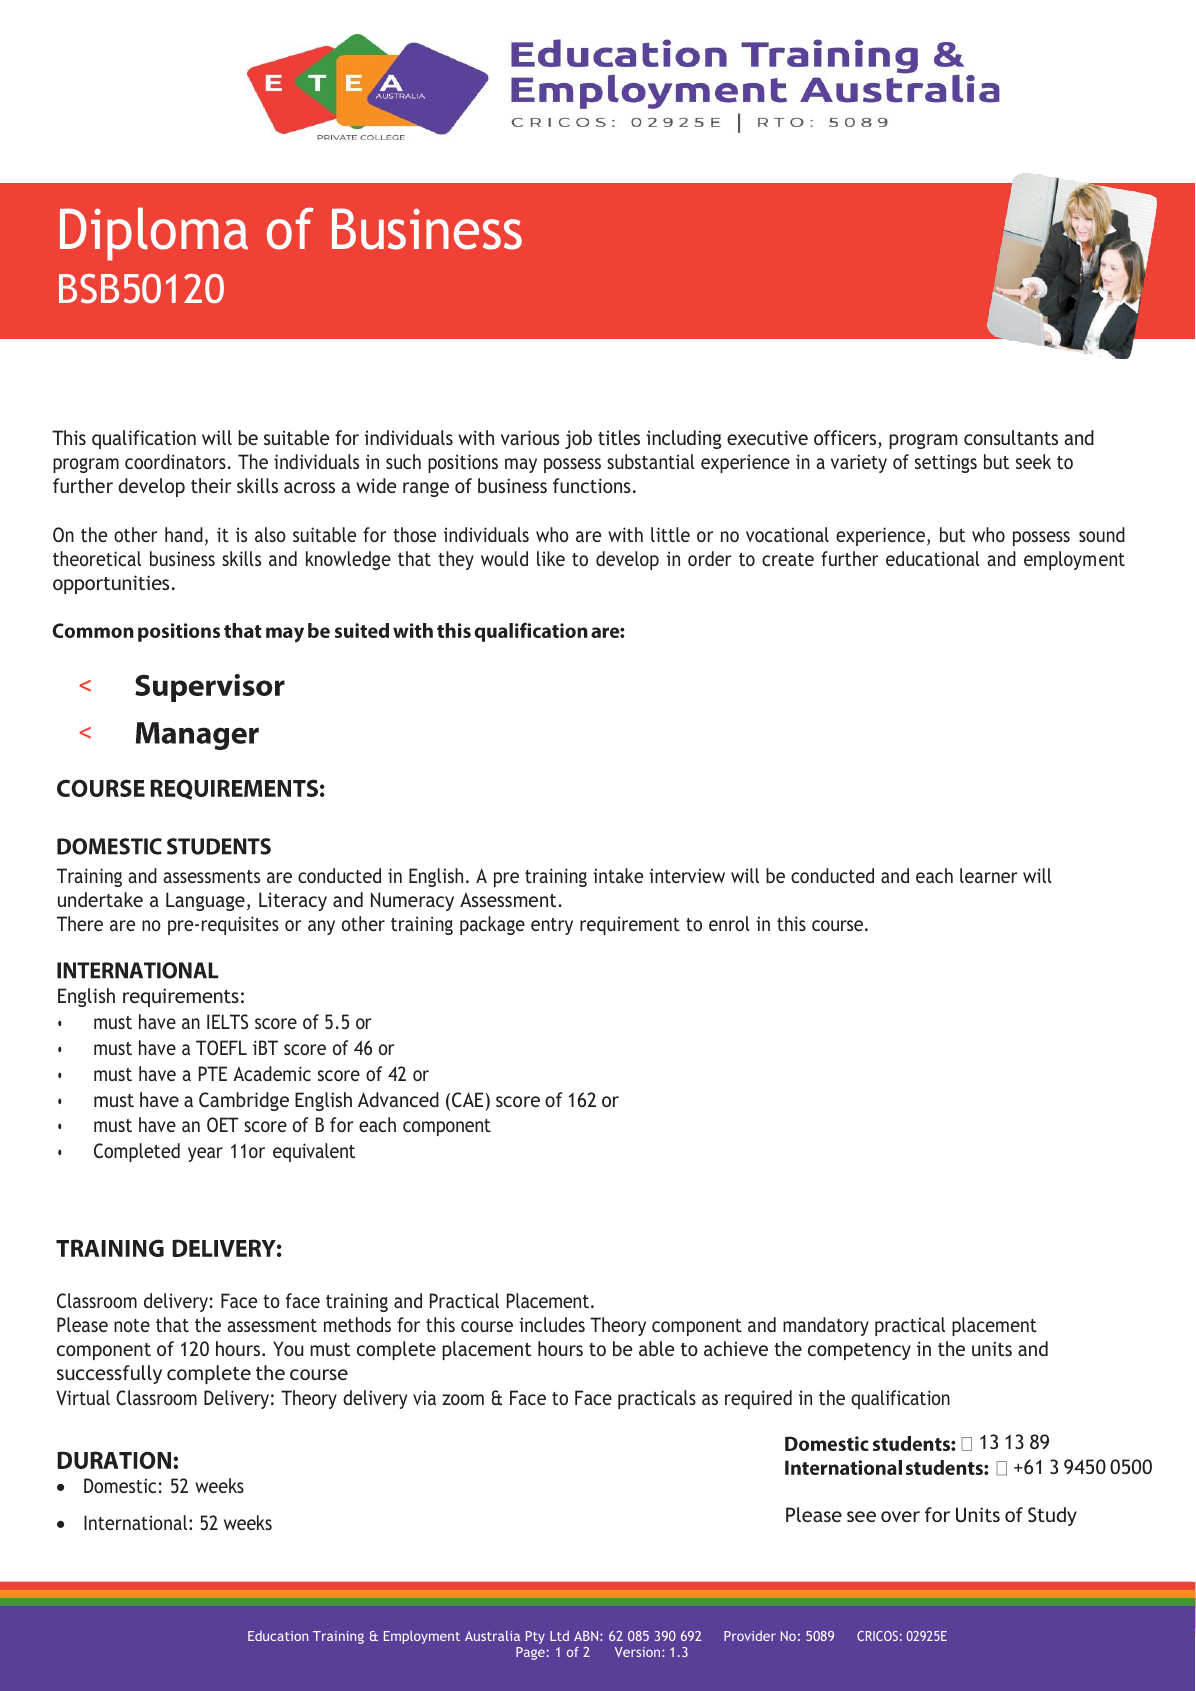  What do you see at coordinates (137, 1522) in the image?
I see `International` at bounding box center [137, 1522].
